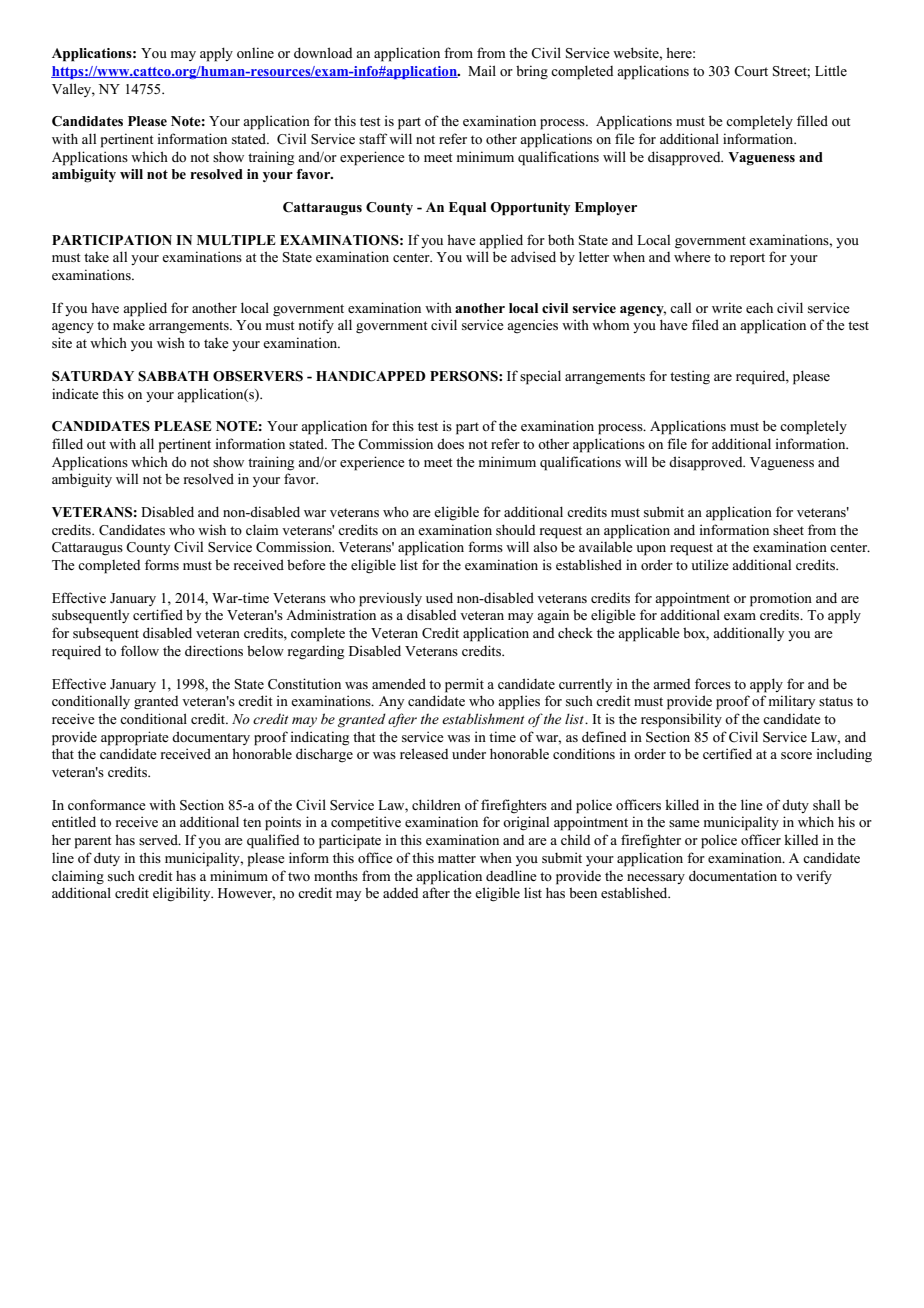  Describe the element at coordinates (129, 325) in the image. I see `make` at that location.
